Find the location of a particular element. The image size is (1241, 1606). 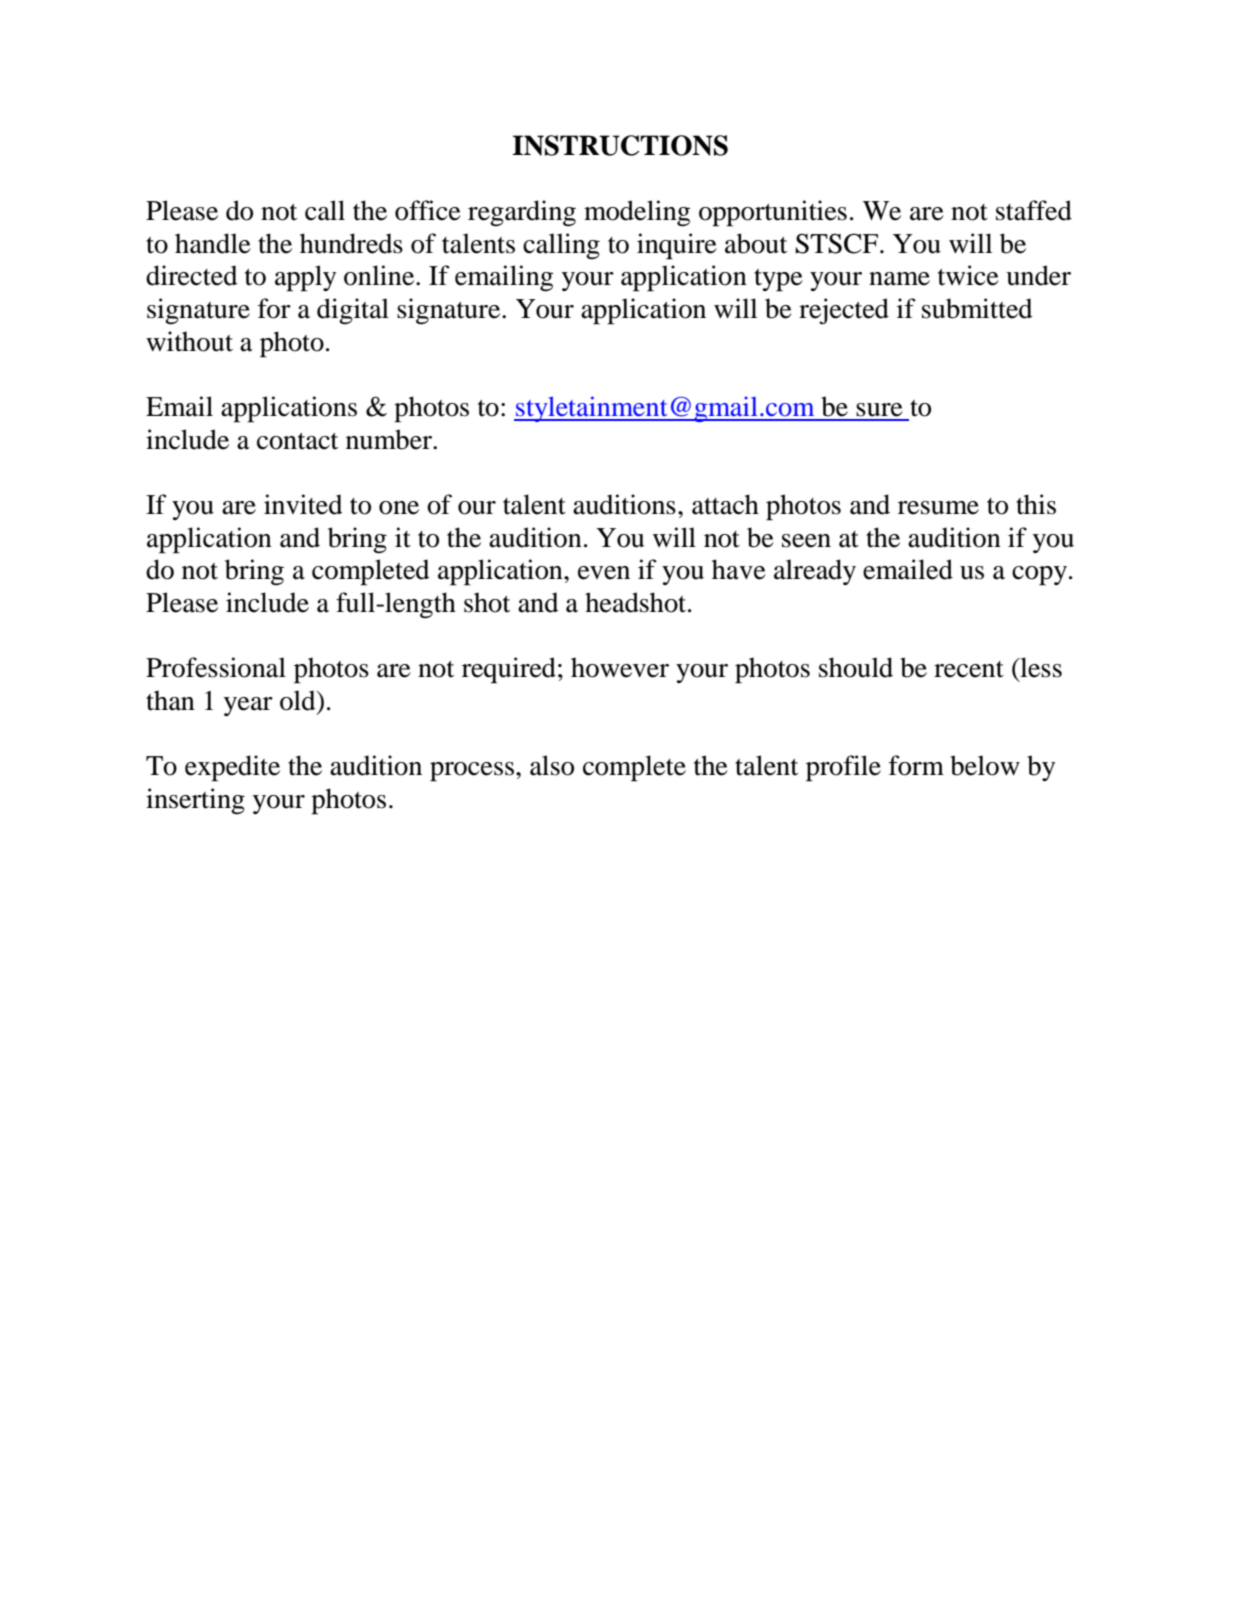

inquire is located at coordinates (677, 246).
